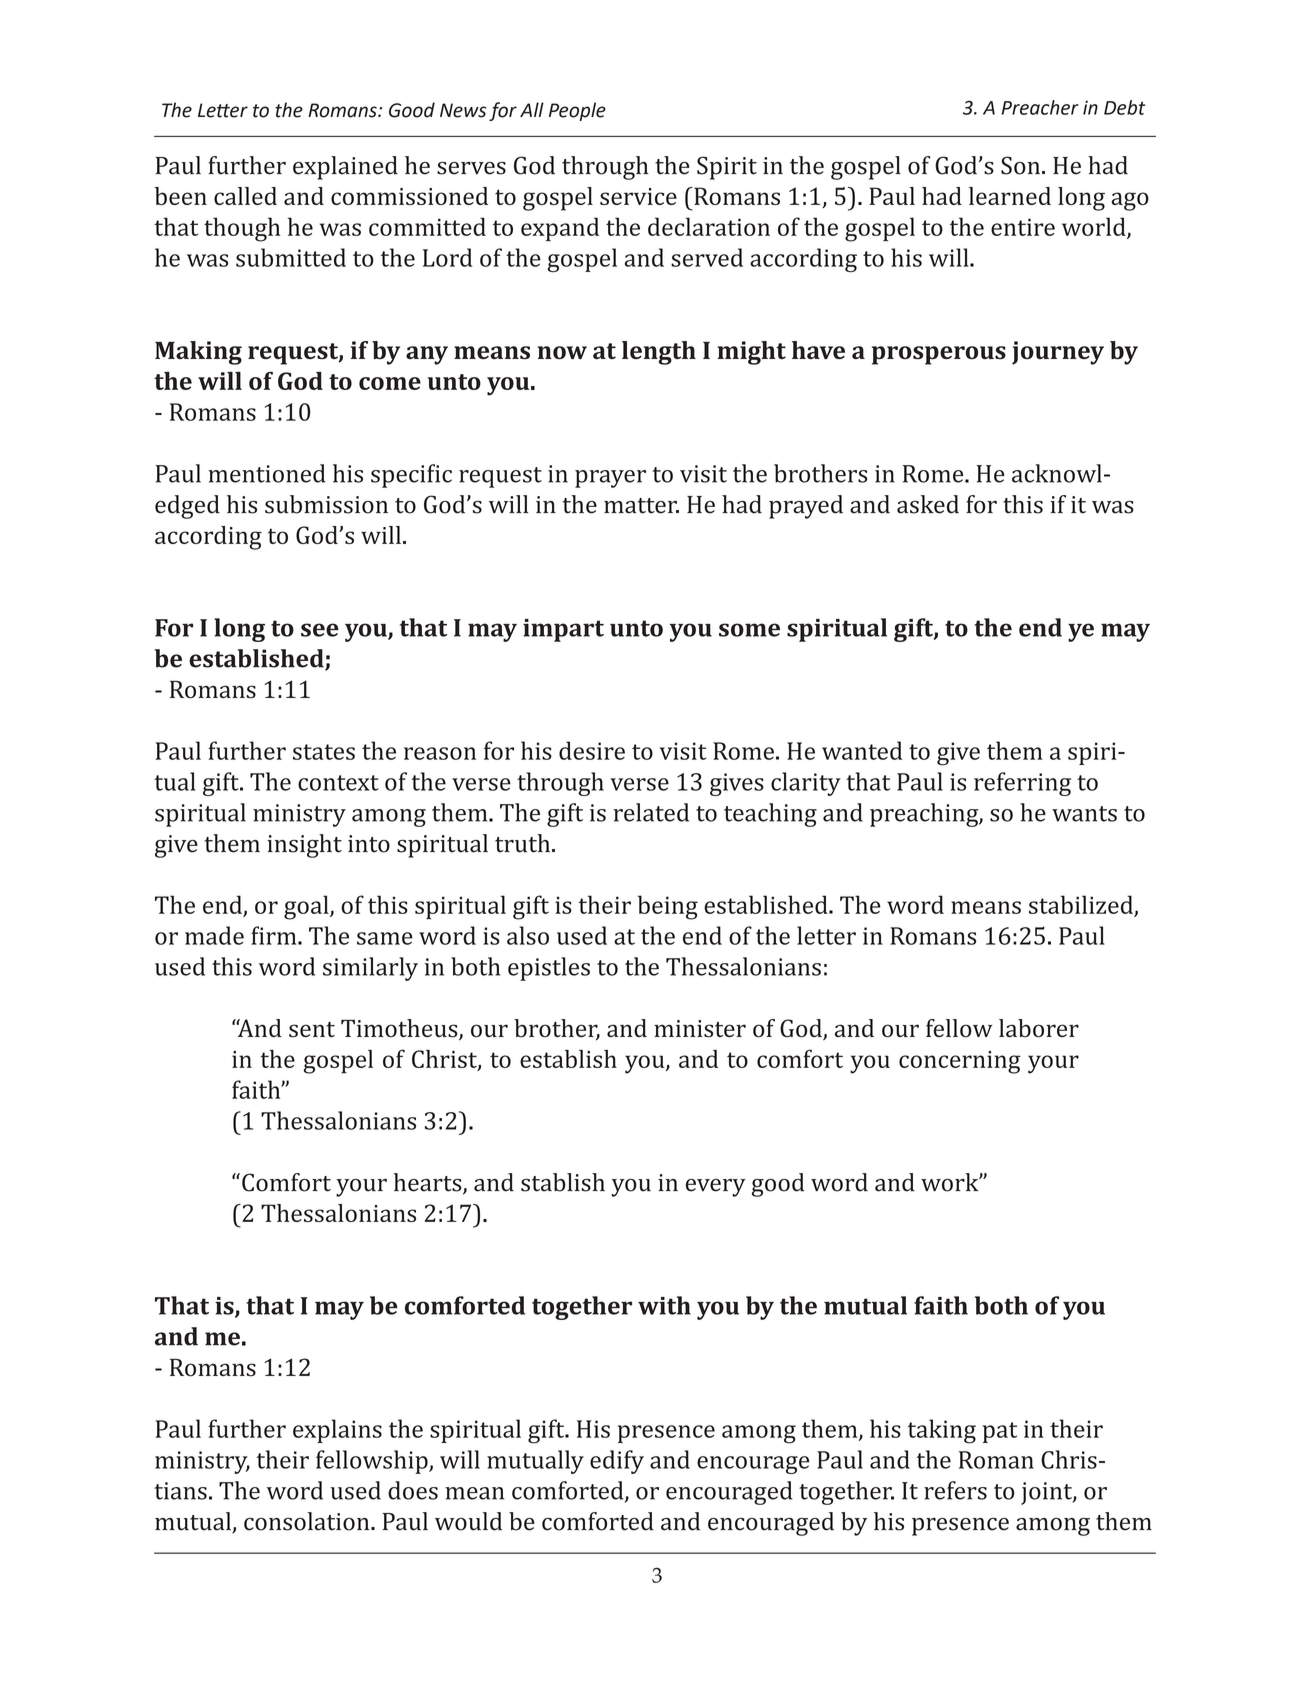 The image size is (1310, 1695). Describe the element at coordinates (307, 907) in the image. I see `goal` at that location.
